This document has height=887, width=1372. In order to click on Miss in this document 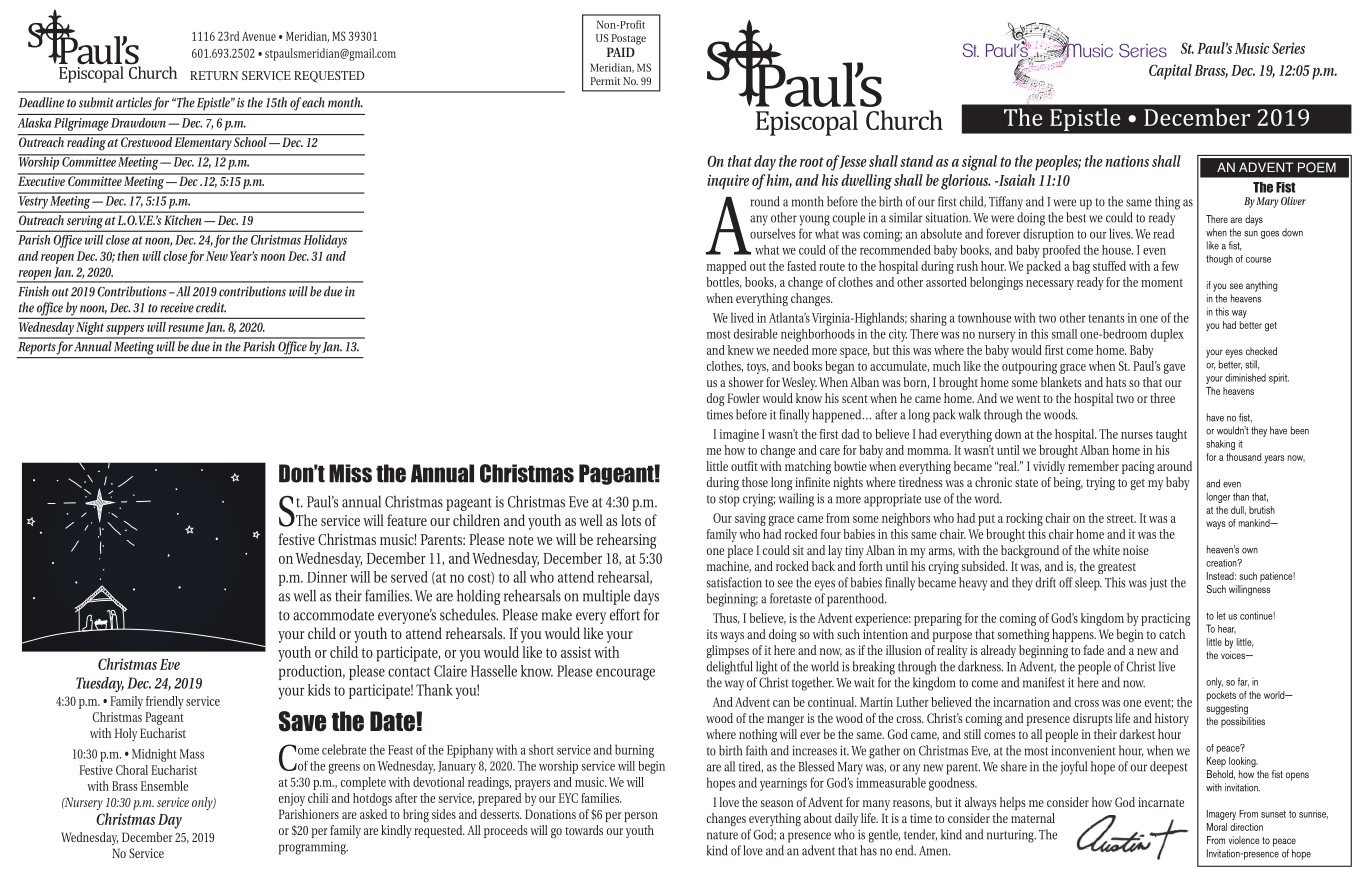, I will do `click(350, 473)`.
